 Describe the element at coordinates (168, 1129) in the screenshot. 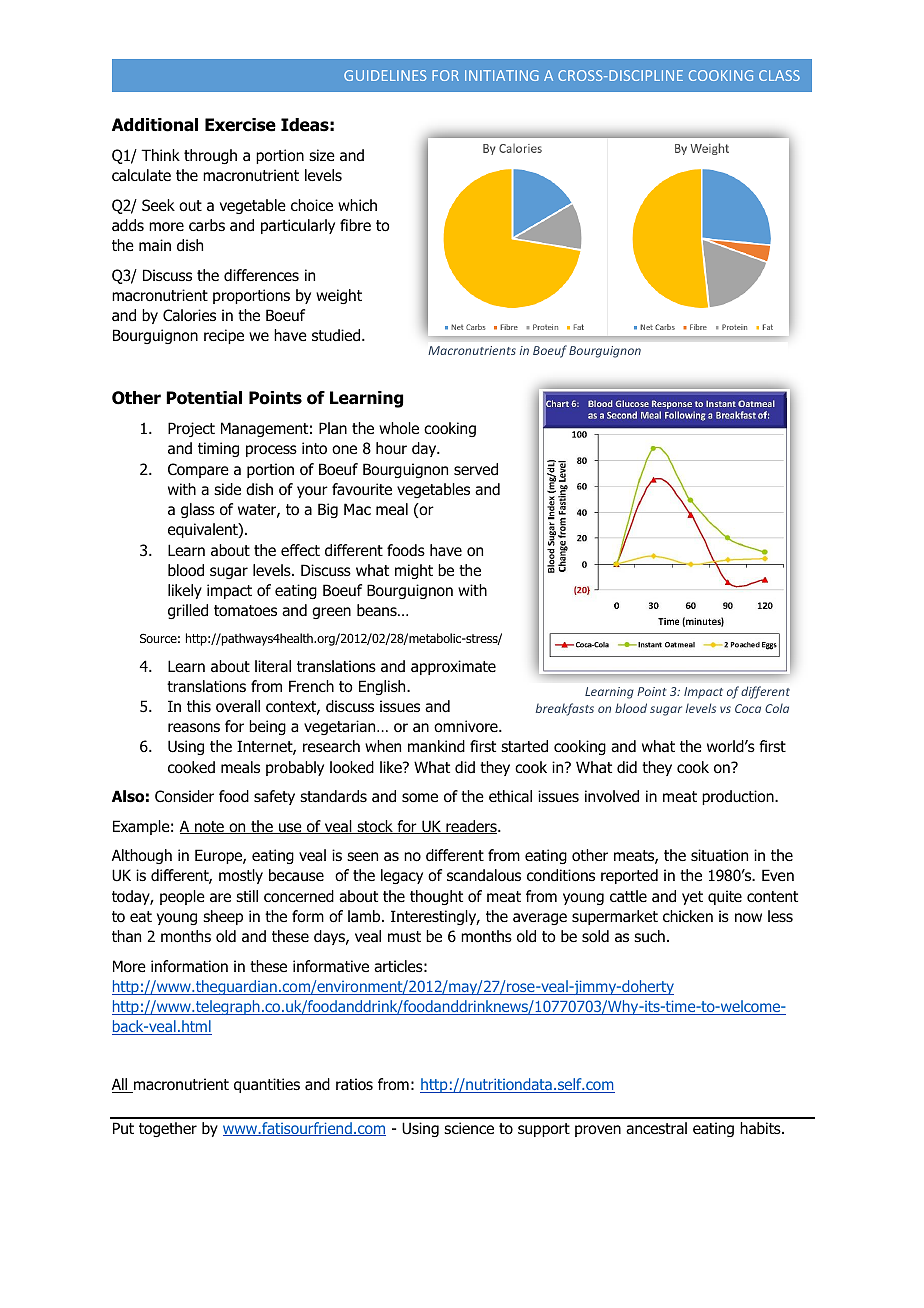

I see `together` at that location.
